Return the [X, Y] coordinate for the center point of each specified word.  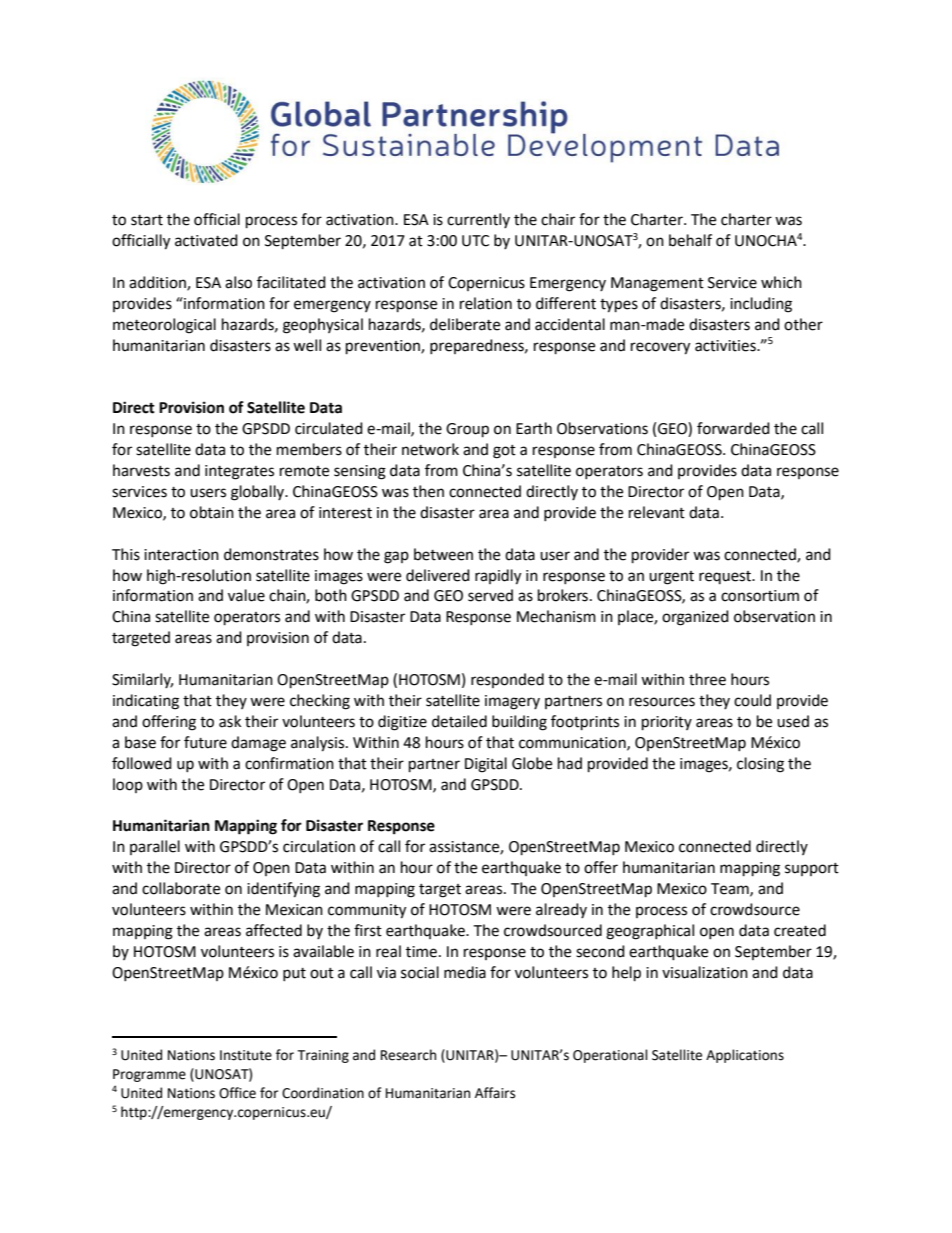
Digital [486, 765]
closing [760, 765]
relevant [657, 512]
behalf [690, 240]
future [205, 742]
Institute [246, 1055]
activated [206, 240]
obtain [212, 512]
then [428, 491]
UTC [475, 241]
